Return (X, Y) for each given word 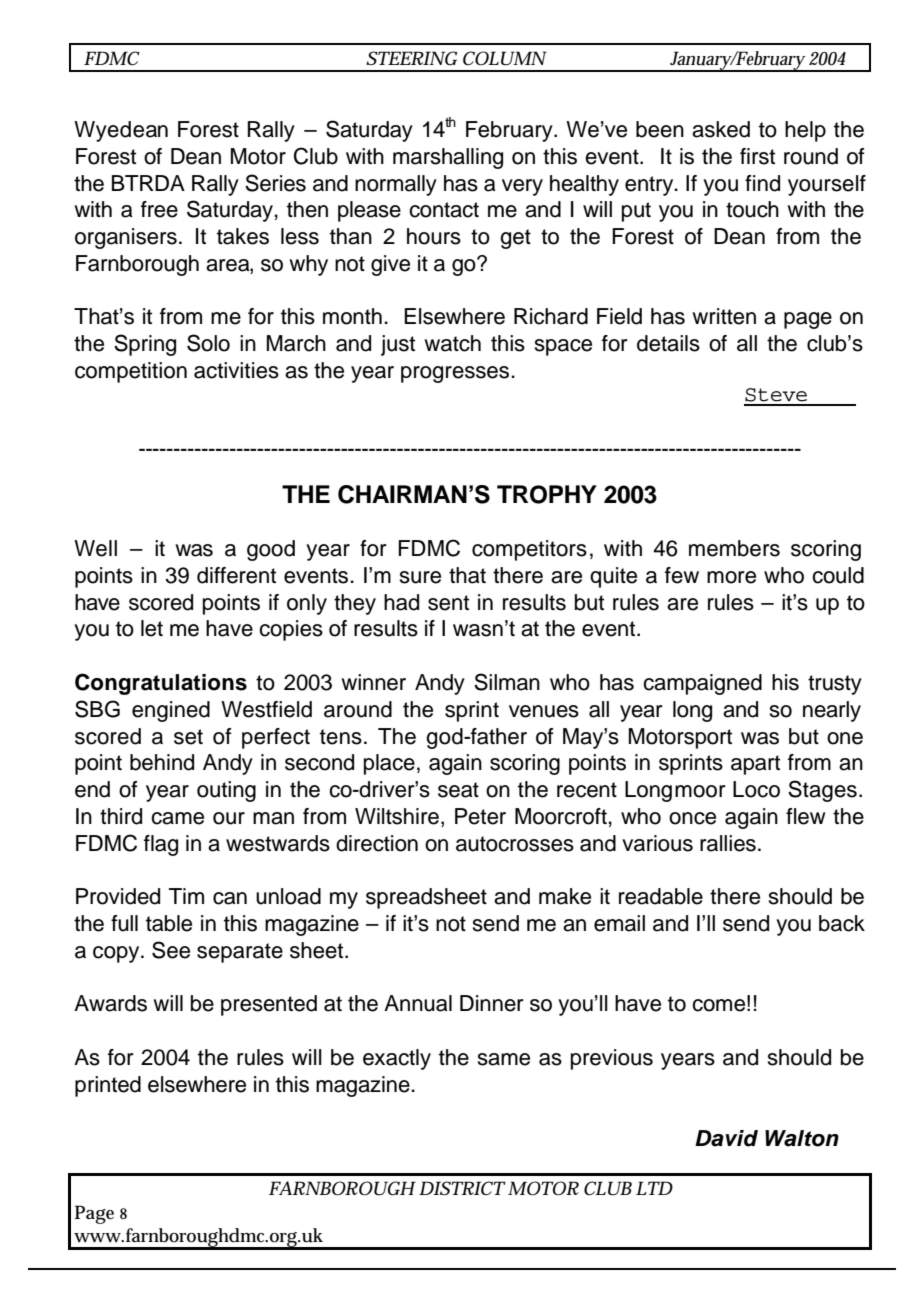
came (177, 818)
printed (108, 1086)
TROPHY (547, 494)
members (734, 548)
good (271, 550)
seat (458, 790)
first (757, 156)
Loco (756, 789)
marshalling (448, 158)
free (159, 209)
